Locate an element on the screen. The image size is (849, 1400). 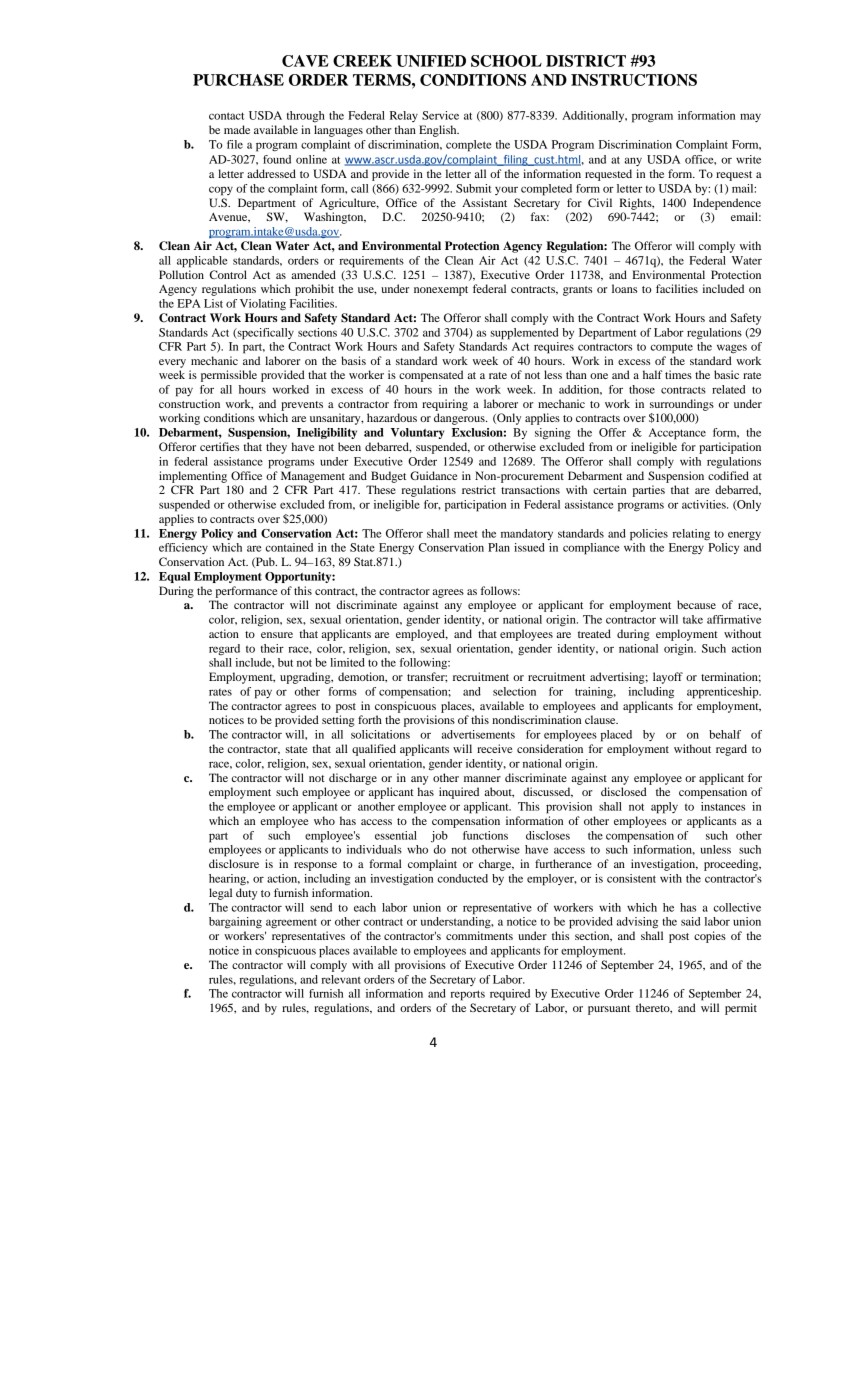
reports is located at coordinates (467, 995).
